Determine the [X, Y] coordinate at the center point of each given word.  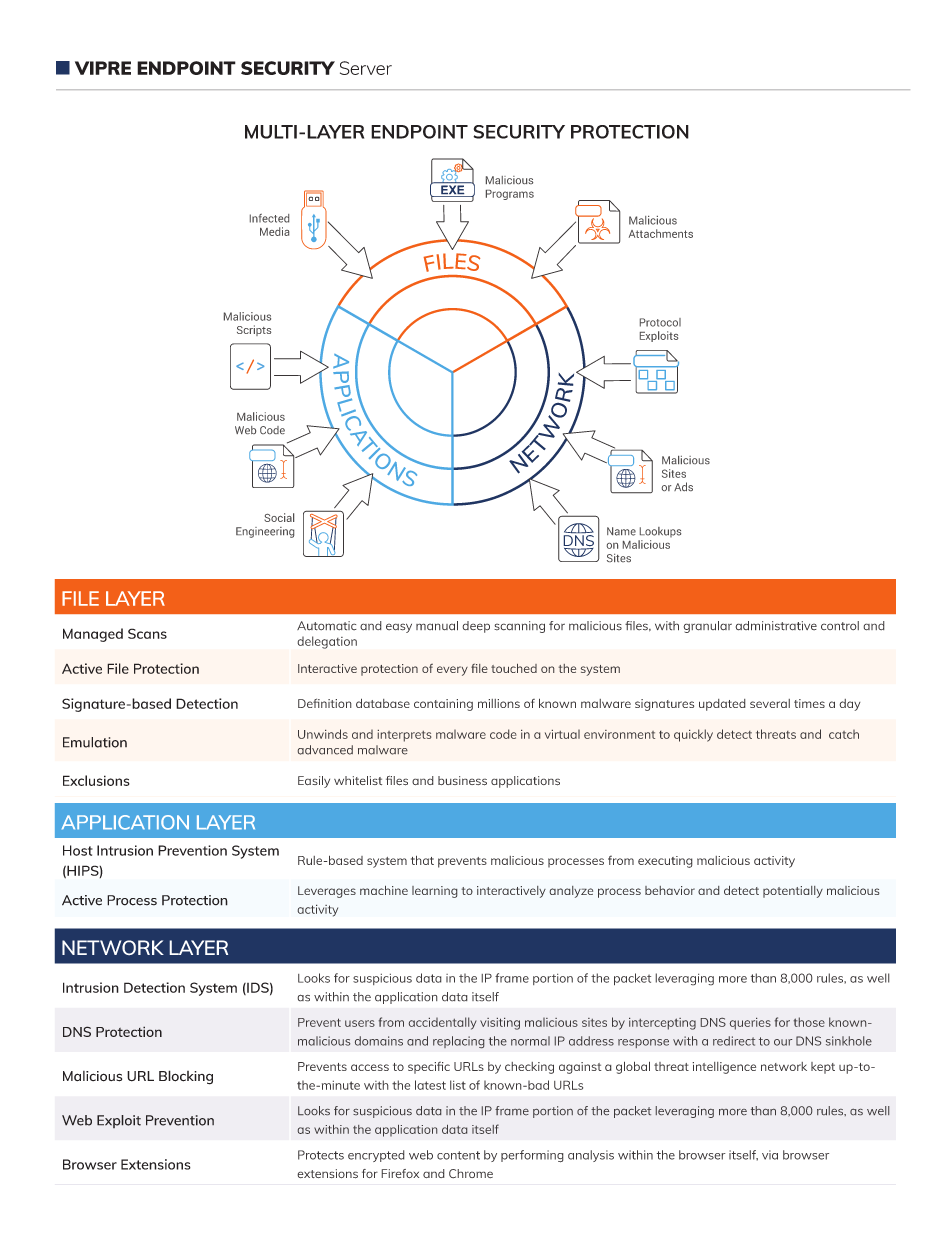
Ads [683, 486]
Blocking [186, 1077]
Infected [269, 218]
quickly [693, 735]
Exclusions [96, 780]
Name [621, 531]
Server [366, 68]
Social [279, 517]
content [458, 1155]
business [462, 781]
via [770, 1155]
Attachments [661, 233]
